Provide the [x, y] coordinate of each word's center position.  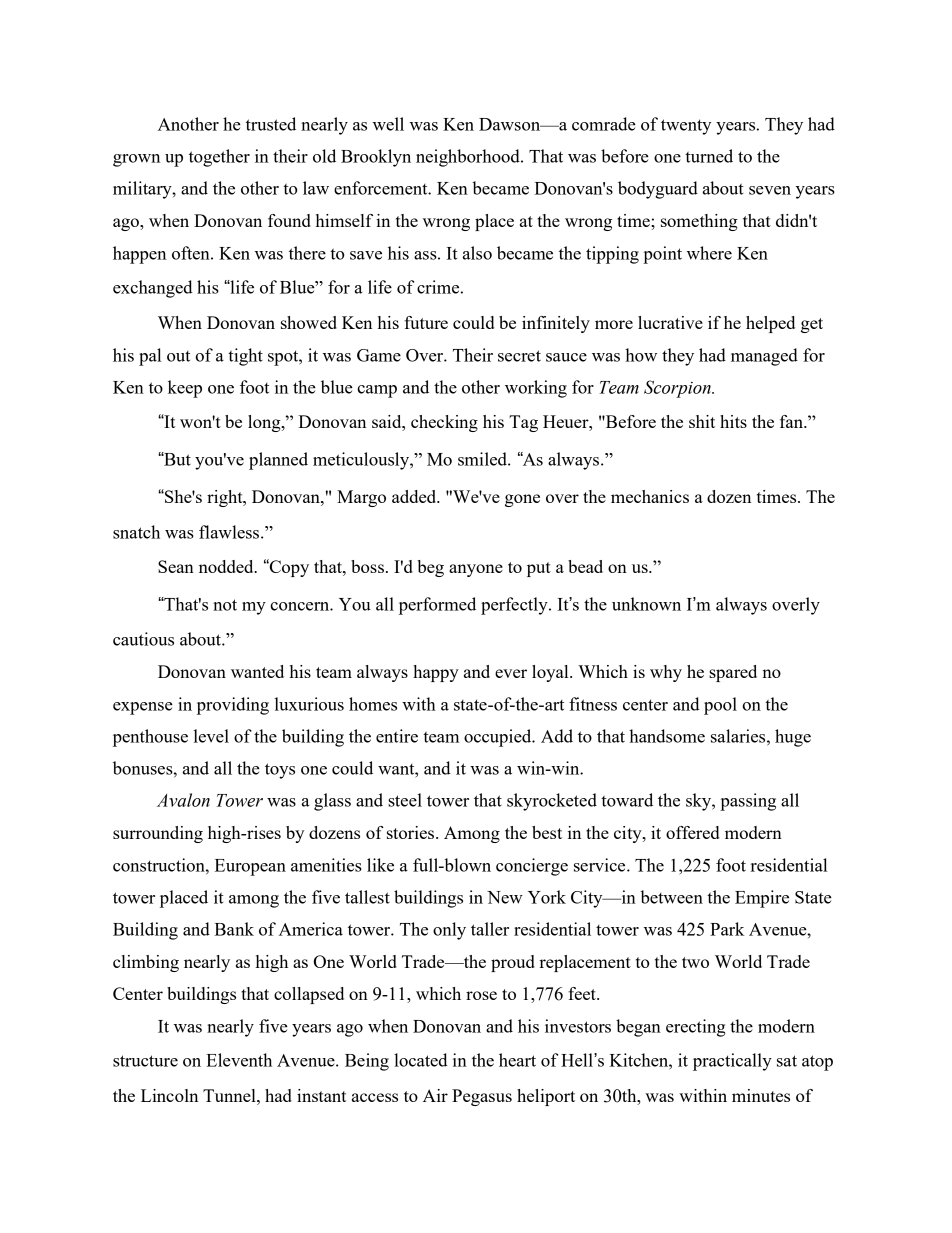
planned [278, 461]
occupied [499, 738]
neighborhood [469, 158]
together [219, 158]
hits [733, 421]
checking [444, 423]
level [211, 736]
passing [748, 802]
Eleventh [239, 1060]
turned [709, 156]
